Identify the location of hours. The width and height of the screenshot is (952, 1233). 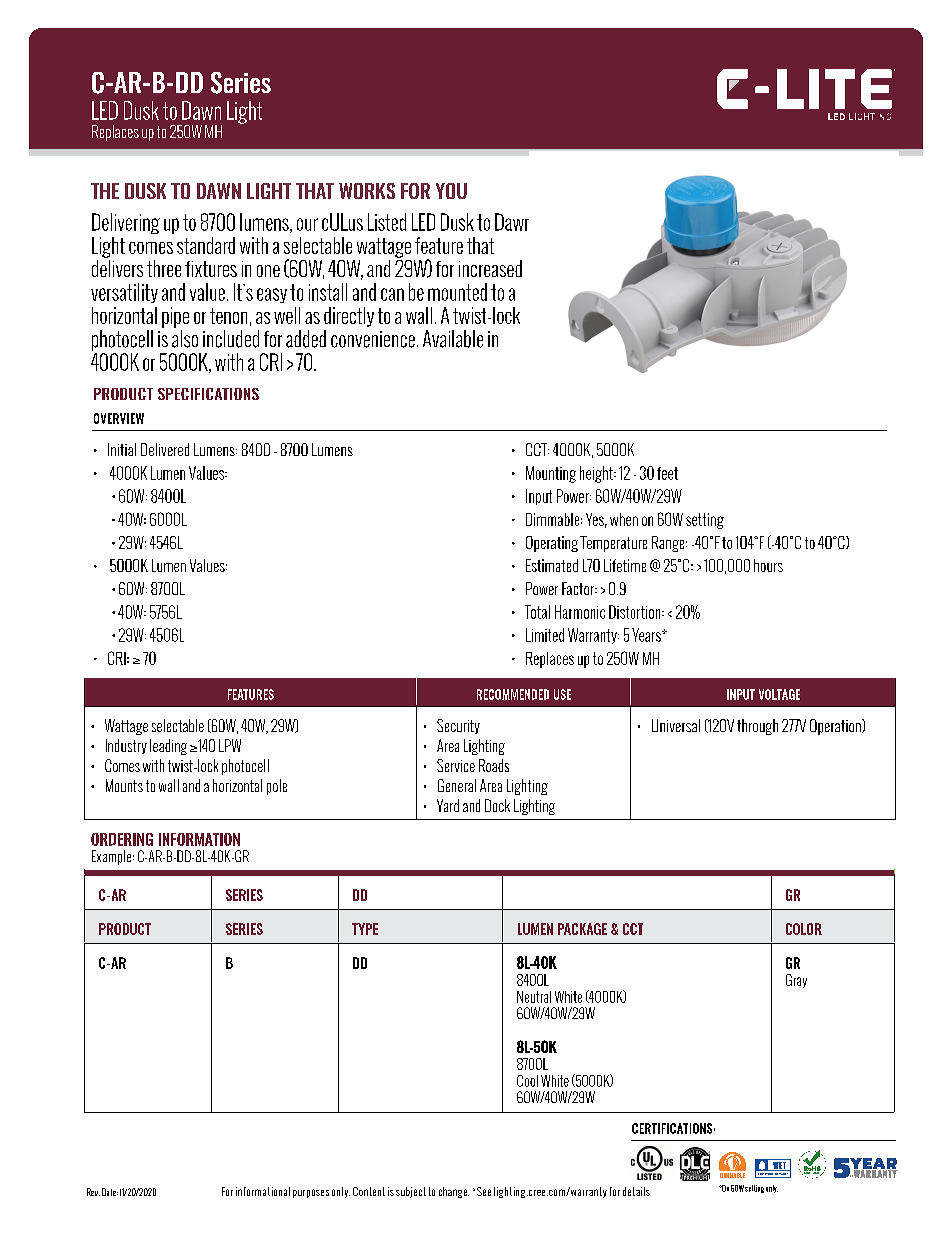
(768, 565).
